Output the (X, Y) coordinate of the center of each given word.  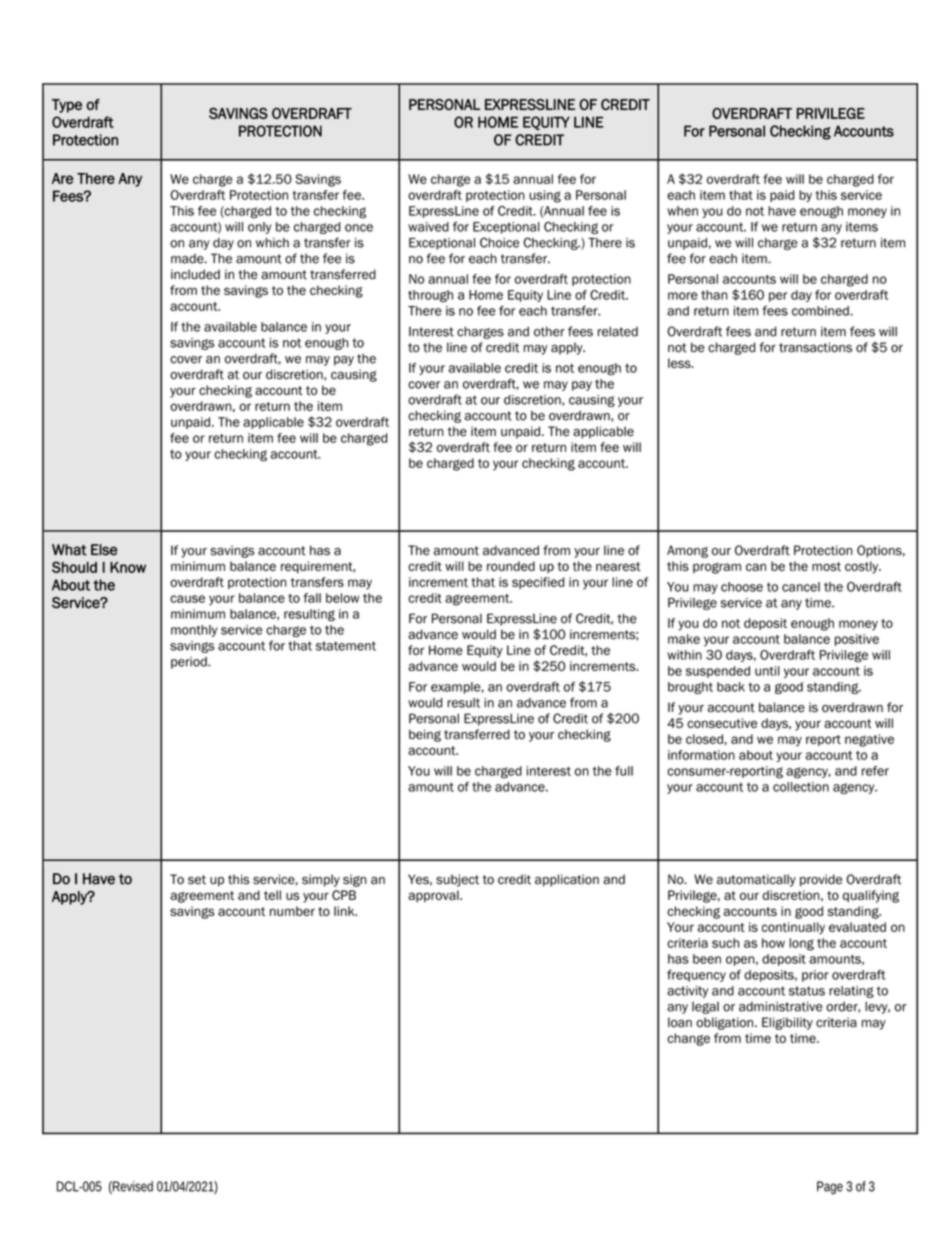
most (826, 566)
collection (801, 787)
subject (457, 880)
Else (104, 550)
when (682, 211)
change (688, 1039)
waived (428, 227)
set (197, 880)
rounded (511, 566)
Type (67, 106)
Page (830, 1188)
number (292, 911)
